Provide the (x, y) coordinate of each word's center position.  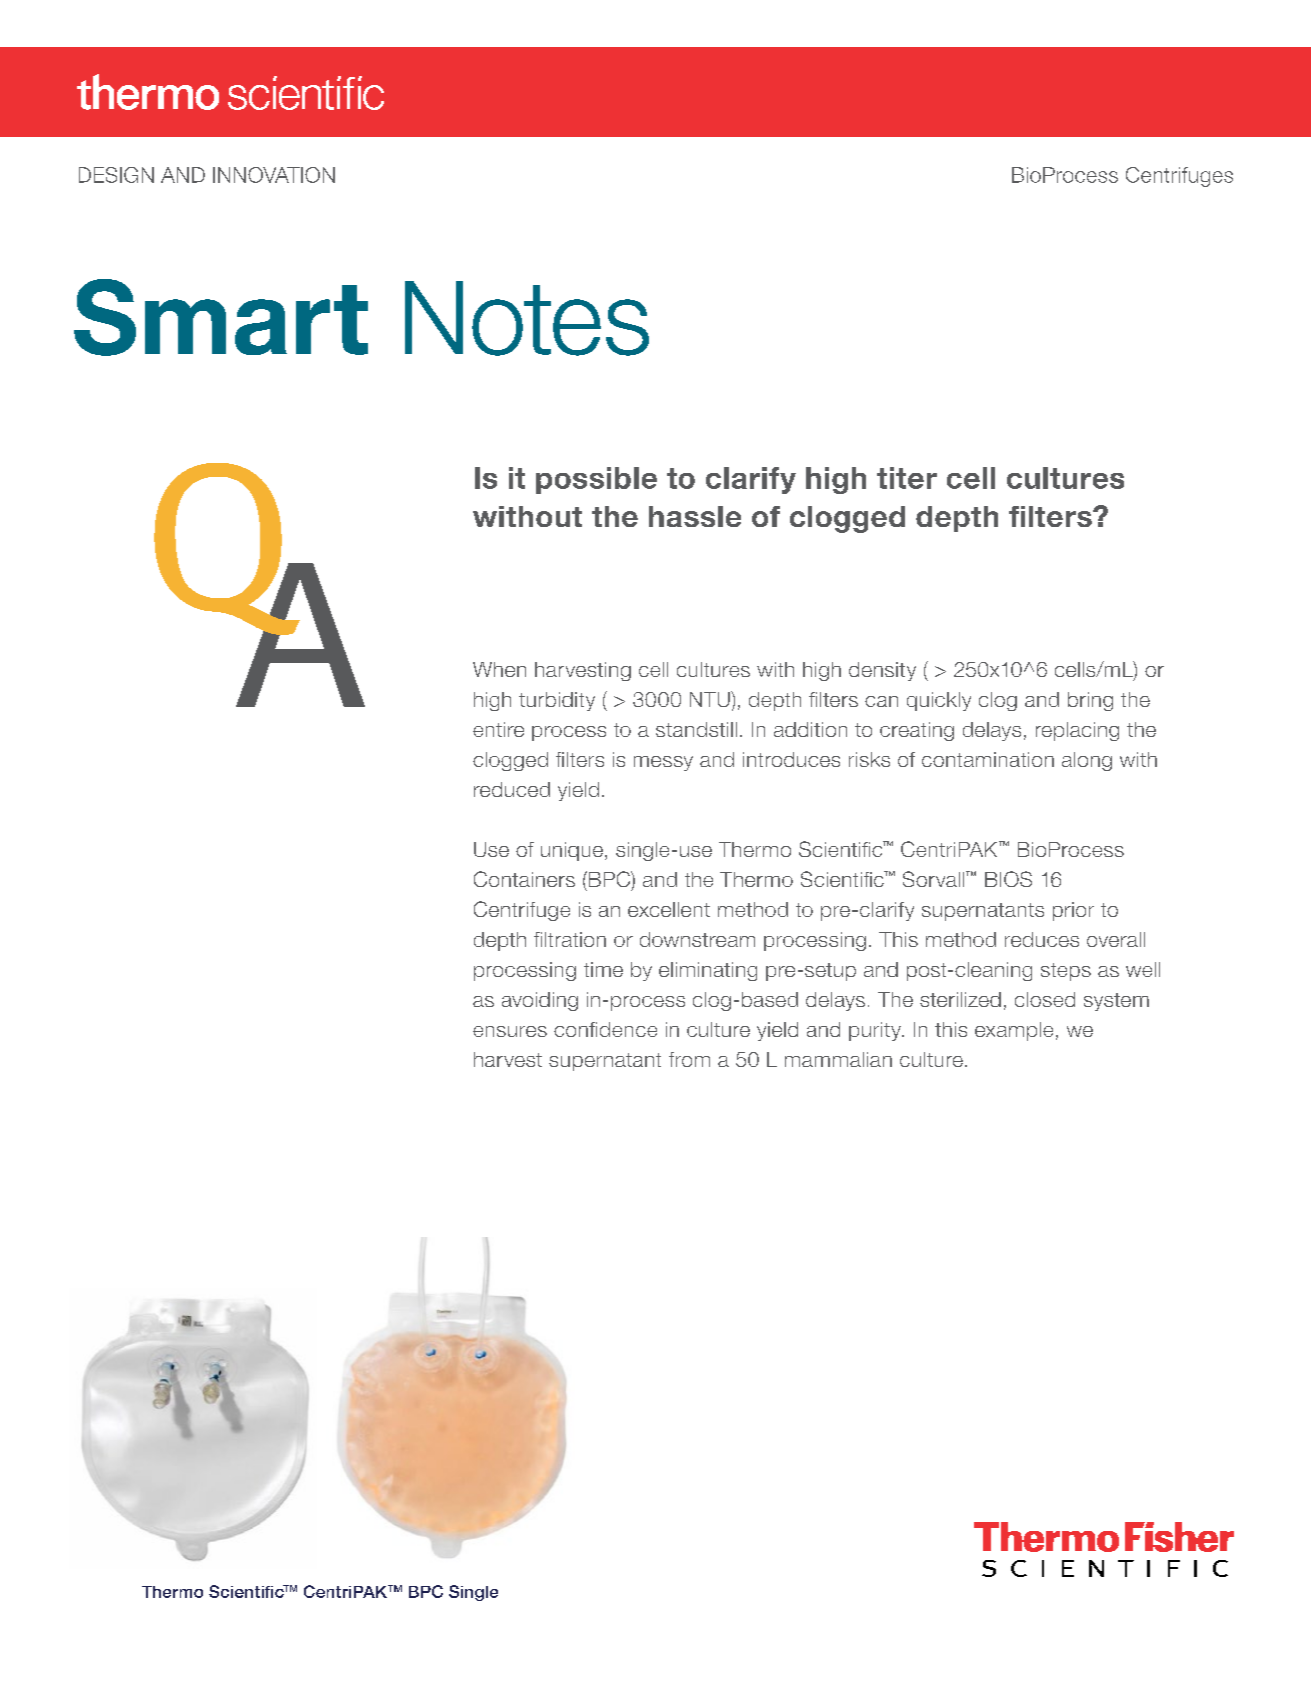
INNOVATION (274, 175)
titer (907, 478)
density (882, 671)
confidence (605, 1029)
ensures (510, 1031)
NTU (711, 699)
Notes (527, 318)
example (1014, 1031)
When (499, 669)
